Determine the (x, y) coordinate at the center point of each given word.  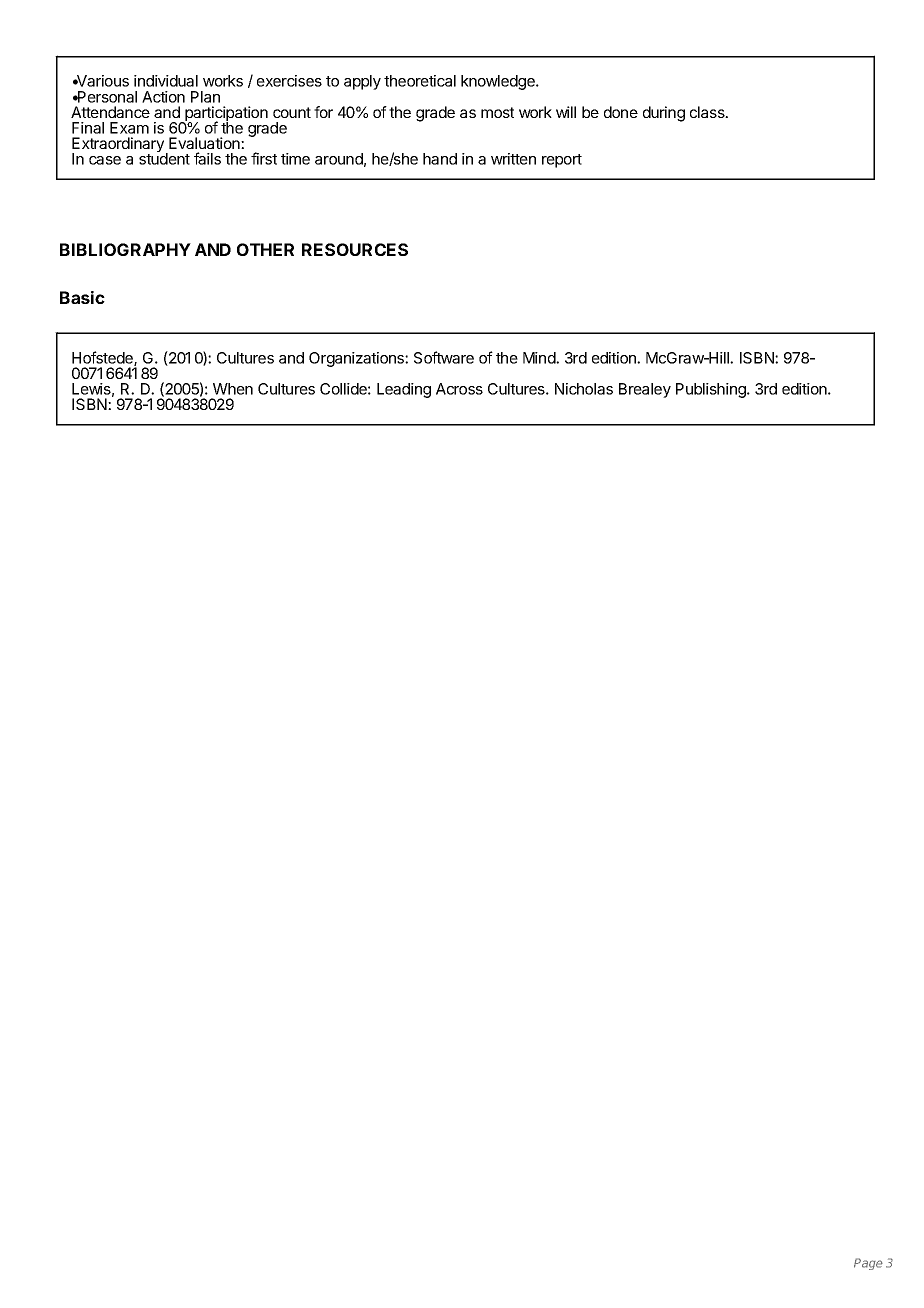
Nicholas (584, 389)
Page (868, 1264)
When (233, 389)
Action (163, 97)
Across (459, 389)
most (497, 112)
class (708, 112)
